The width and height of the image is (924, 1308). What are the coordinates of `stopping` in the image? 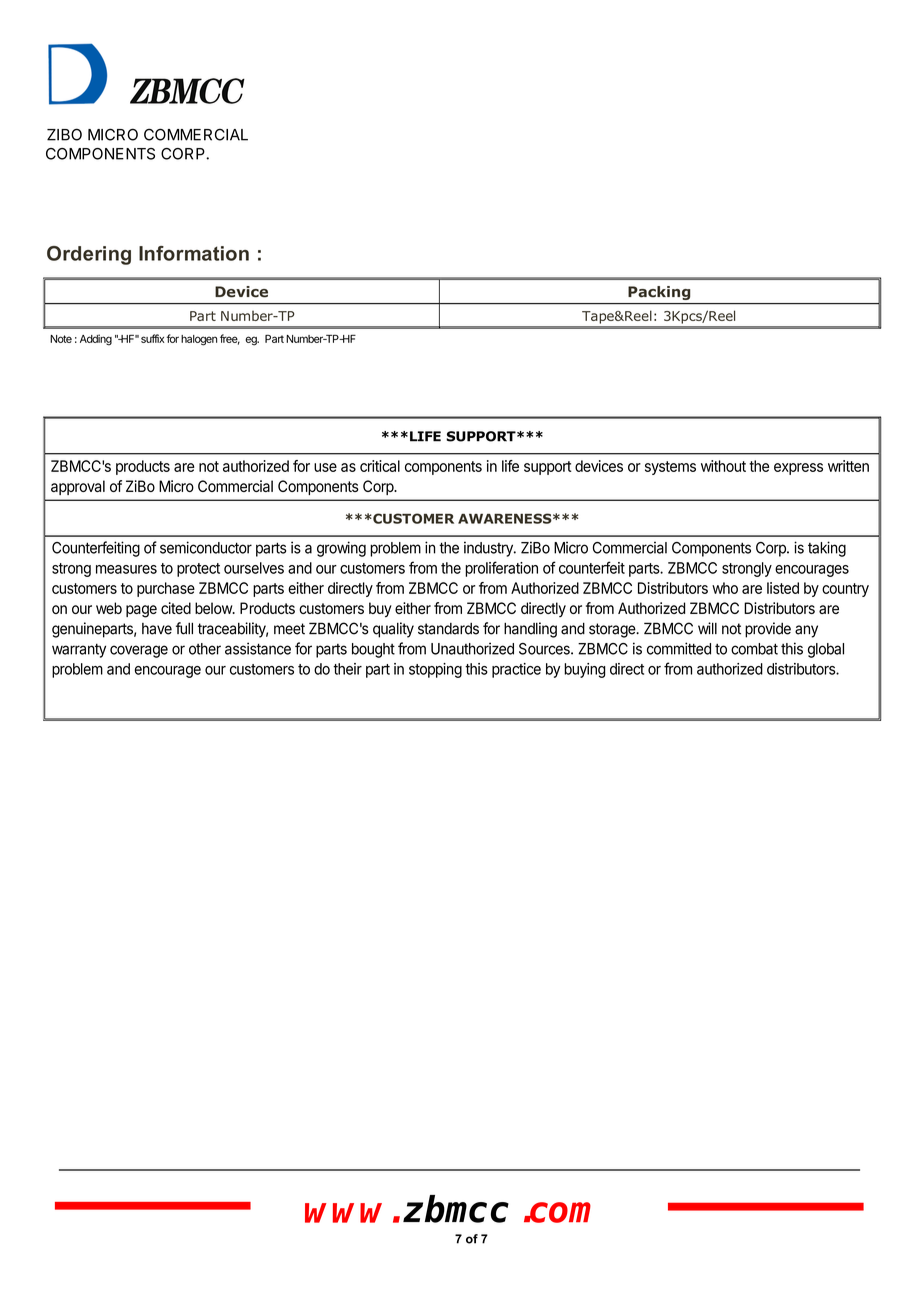 It's located at (435, 670).
